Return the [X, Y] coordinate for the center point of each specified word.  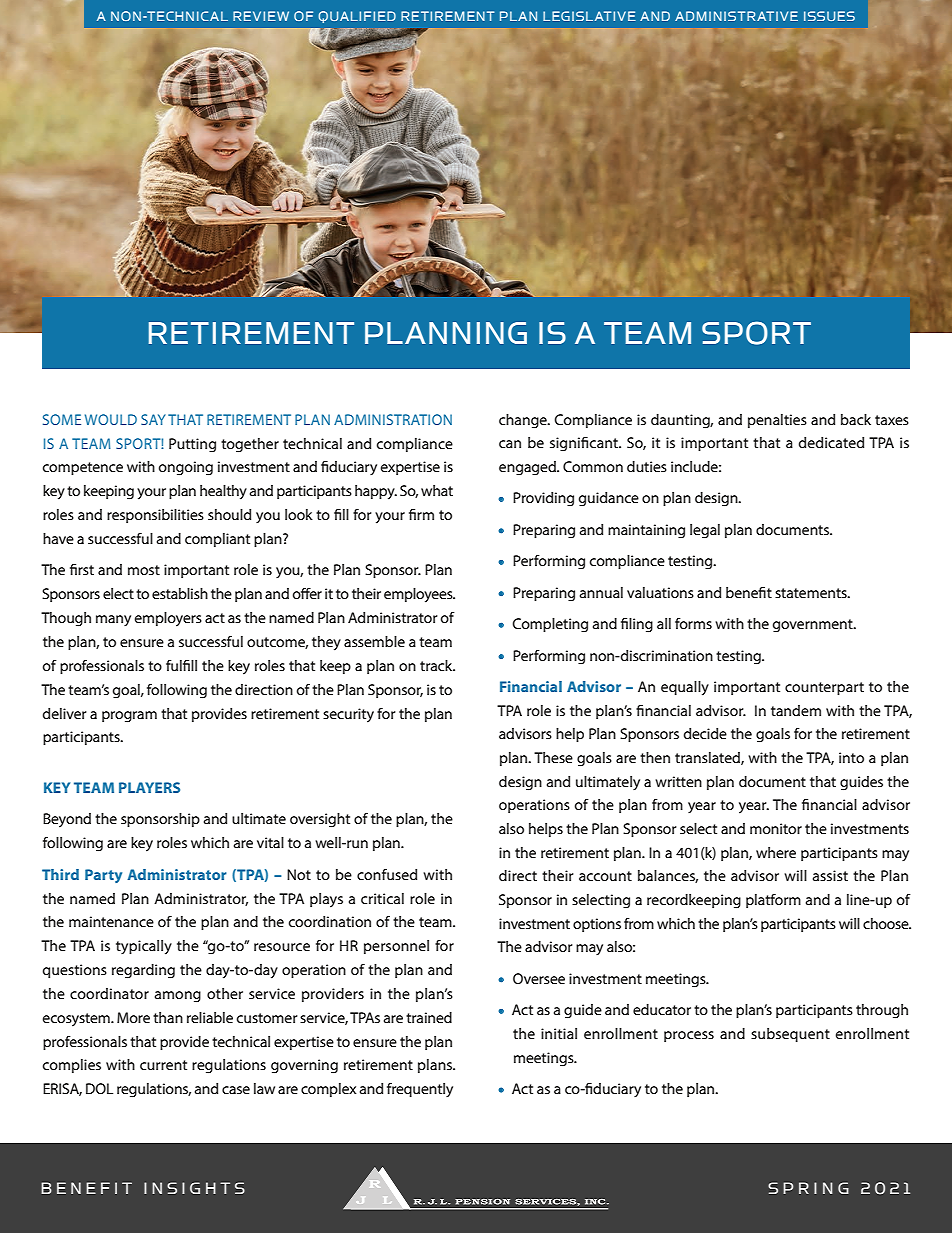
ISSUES [829, 16]
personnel [396, 947]
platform [773, 901]
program [129, 717]
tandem [796, 710]
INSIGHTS [194, 1188]
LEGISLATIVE [589, 16]
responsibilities [155, 516]
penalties [777, 421]
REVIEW [261, 16]
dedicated [831, 442]
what [437, 490]
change [524, 421]
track [437, 665]
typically [144, 947]
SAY [153, 419]
